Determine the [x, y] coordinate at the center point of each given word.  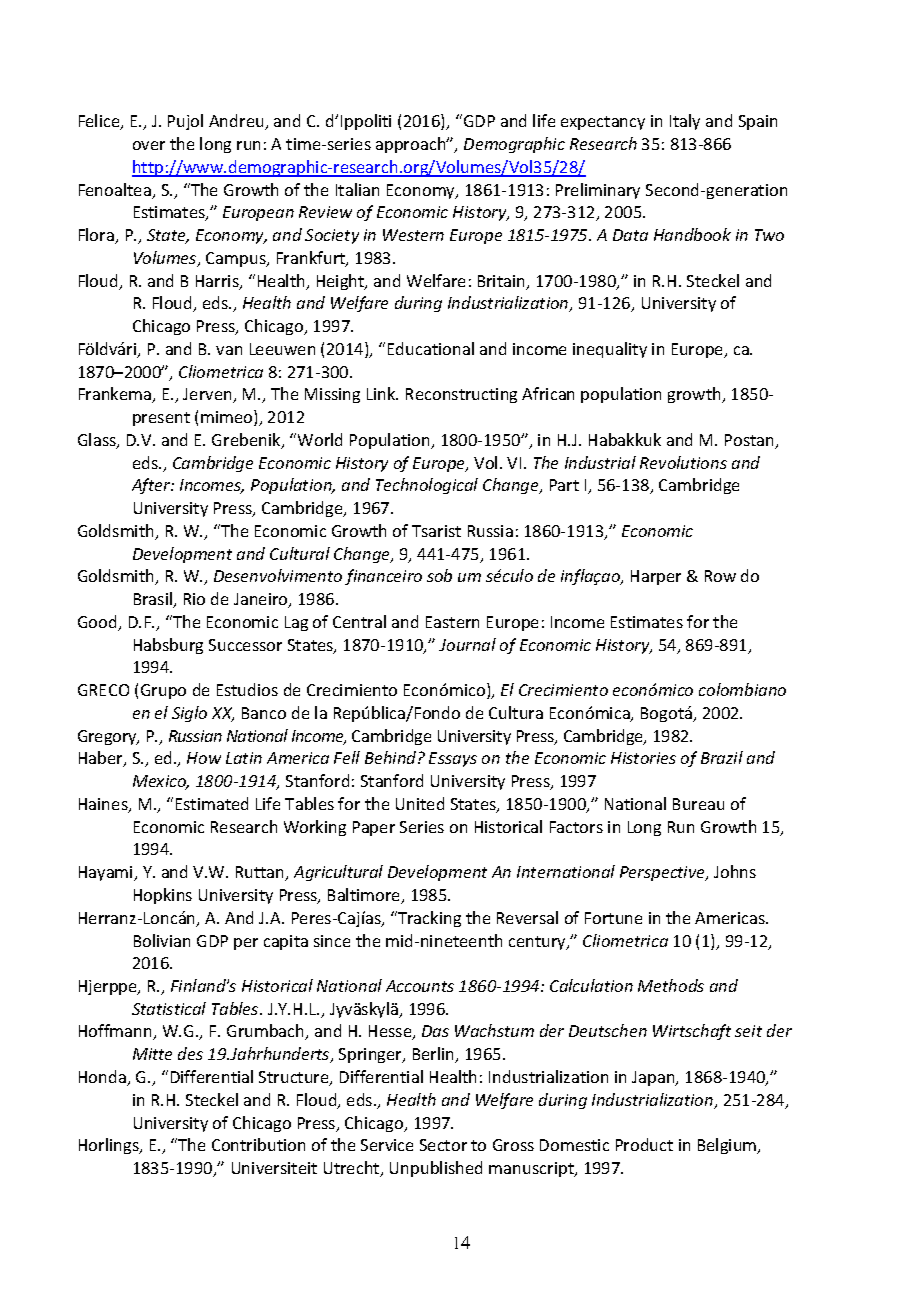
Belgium [728, 1146]
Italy [685, 122]
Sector [443, 1145]
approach [412, 145]
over [149, 145]
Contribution [258, 1144]
